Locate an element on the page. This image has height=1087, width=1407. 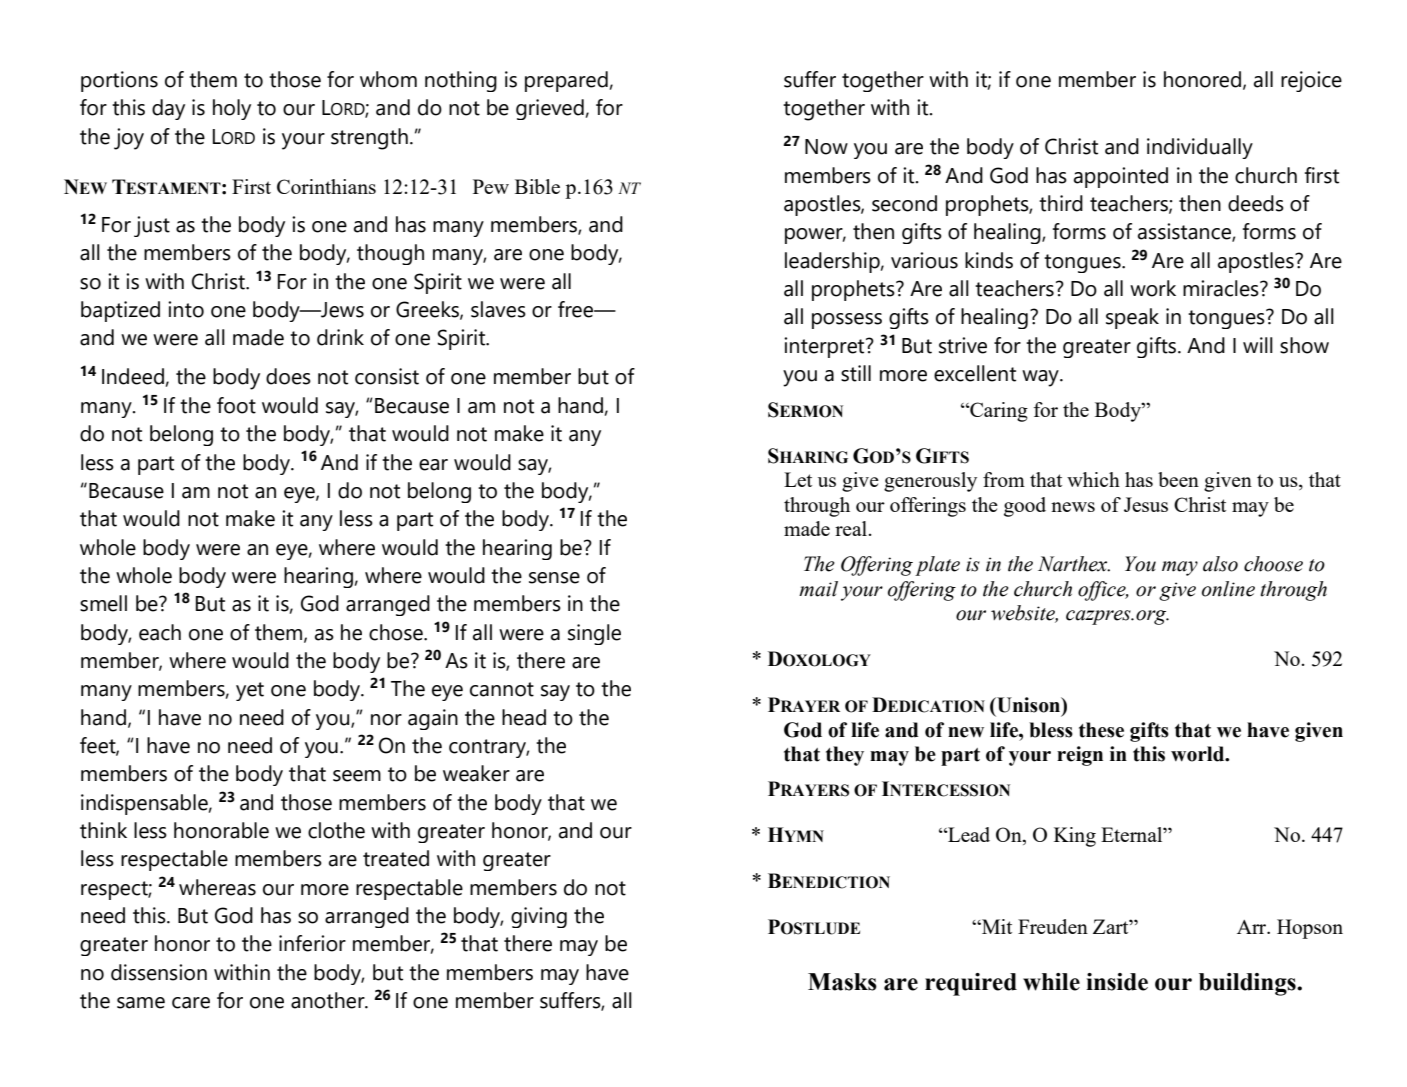
dissension is located at coordinates (159, 972).
